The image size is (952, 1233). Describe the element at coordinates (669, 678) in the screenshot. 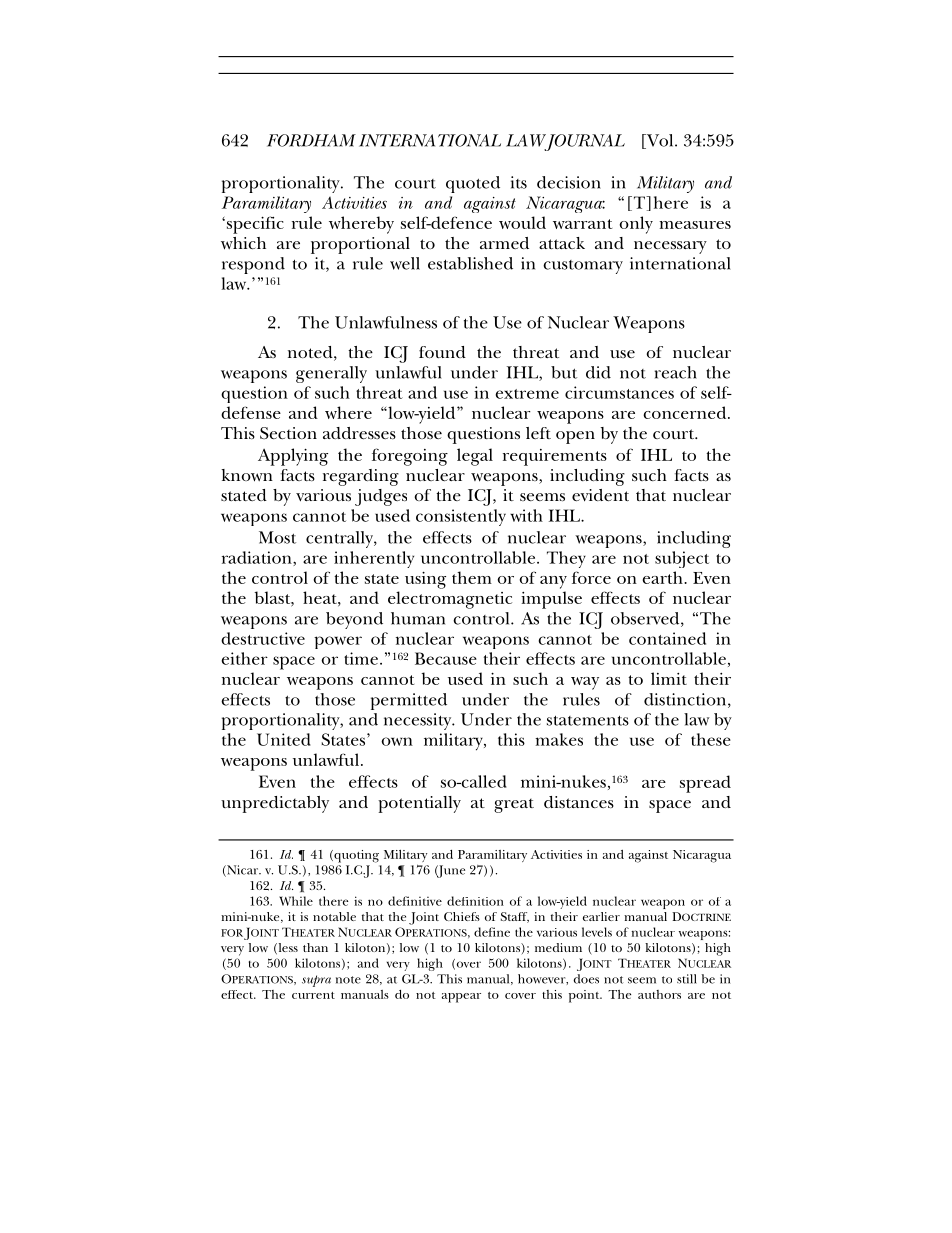

I see `limit` at that location.
